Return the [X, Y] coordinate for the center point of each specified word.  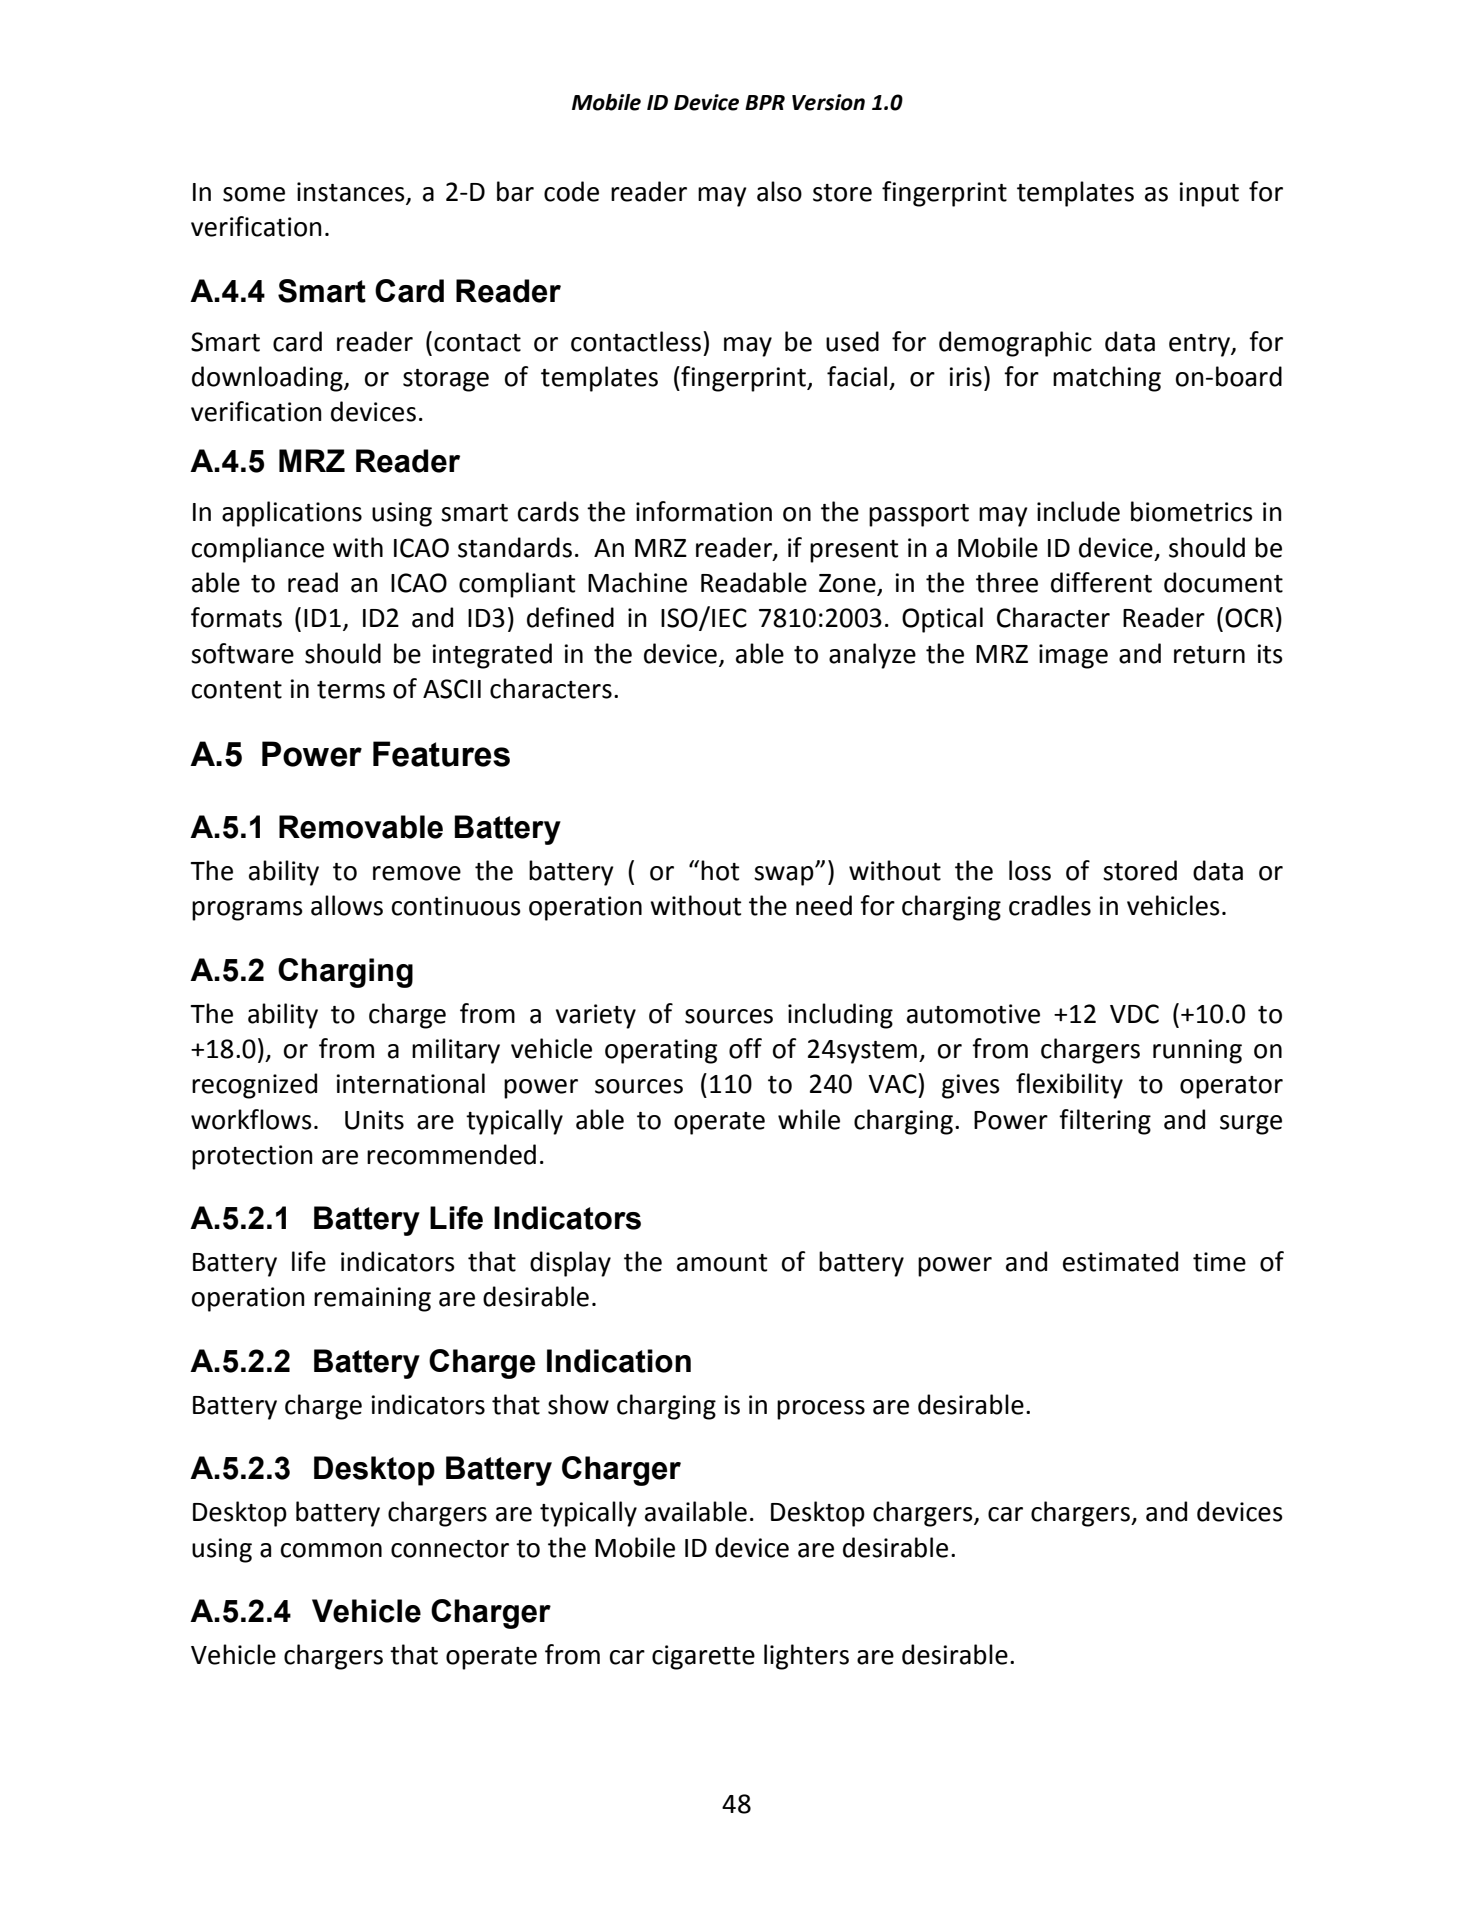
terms [351, 690]
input [1209, 194]
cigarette [703, 1657]
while [809, 1119]
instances [352, 193]
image [1073, 656]
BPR [765, 102]
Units [374, 1120]
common [331, 1550]
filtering [1105, 1122]
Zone [848, 584]
